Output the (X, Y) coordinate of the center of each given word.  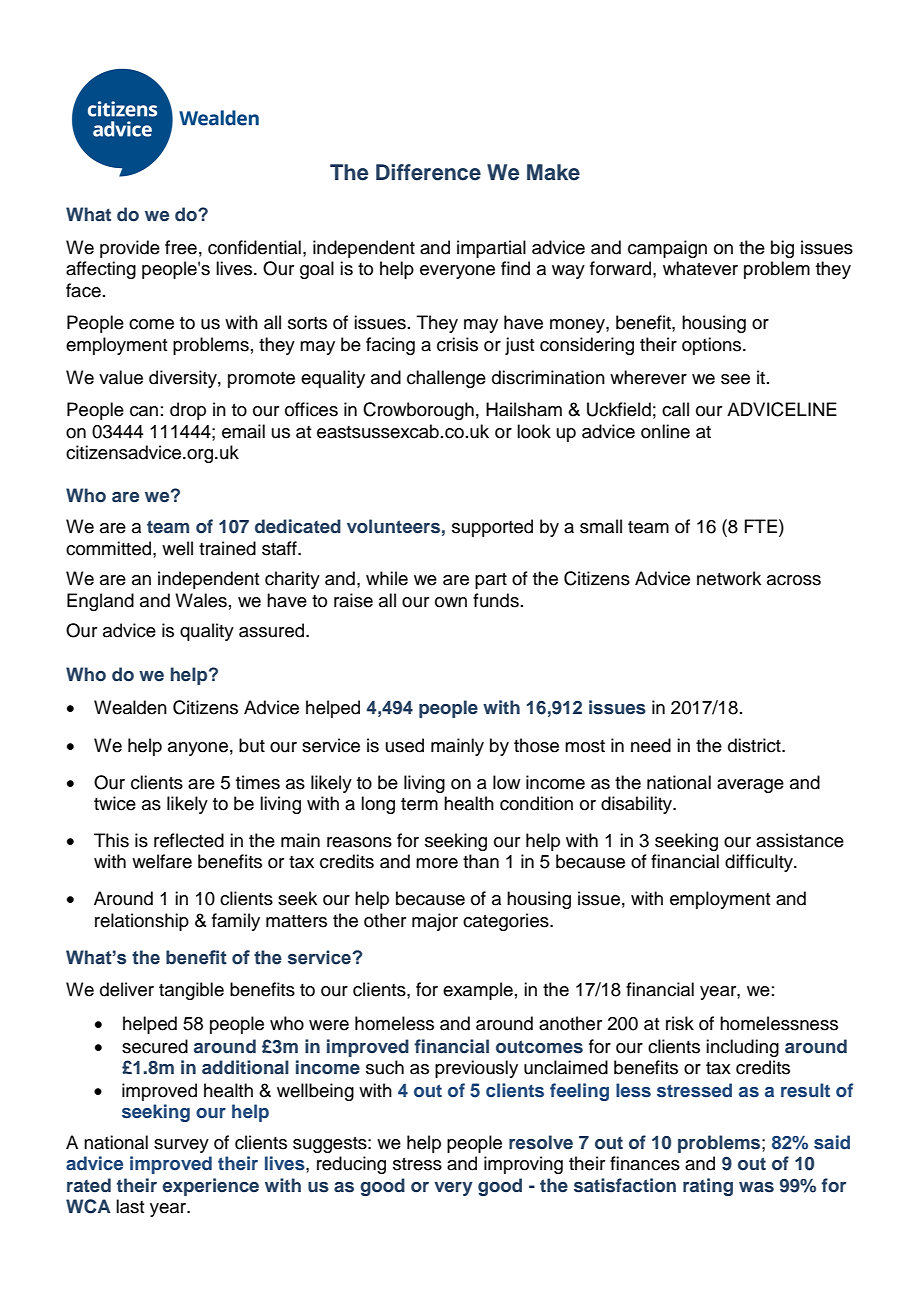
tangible (191, 991)
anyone (198, 749)
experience (210, 1187)
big (782, 249)
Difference (428, 172)
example (478, 991)
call (675, 409)
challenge (446, 379)
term (419, 804)
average (750, 786)
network (729, 578)
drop (188, 411)
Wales (201, 600)
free (181, 247)
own (451, 602)
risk (680, 1023)
